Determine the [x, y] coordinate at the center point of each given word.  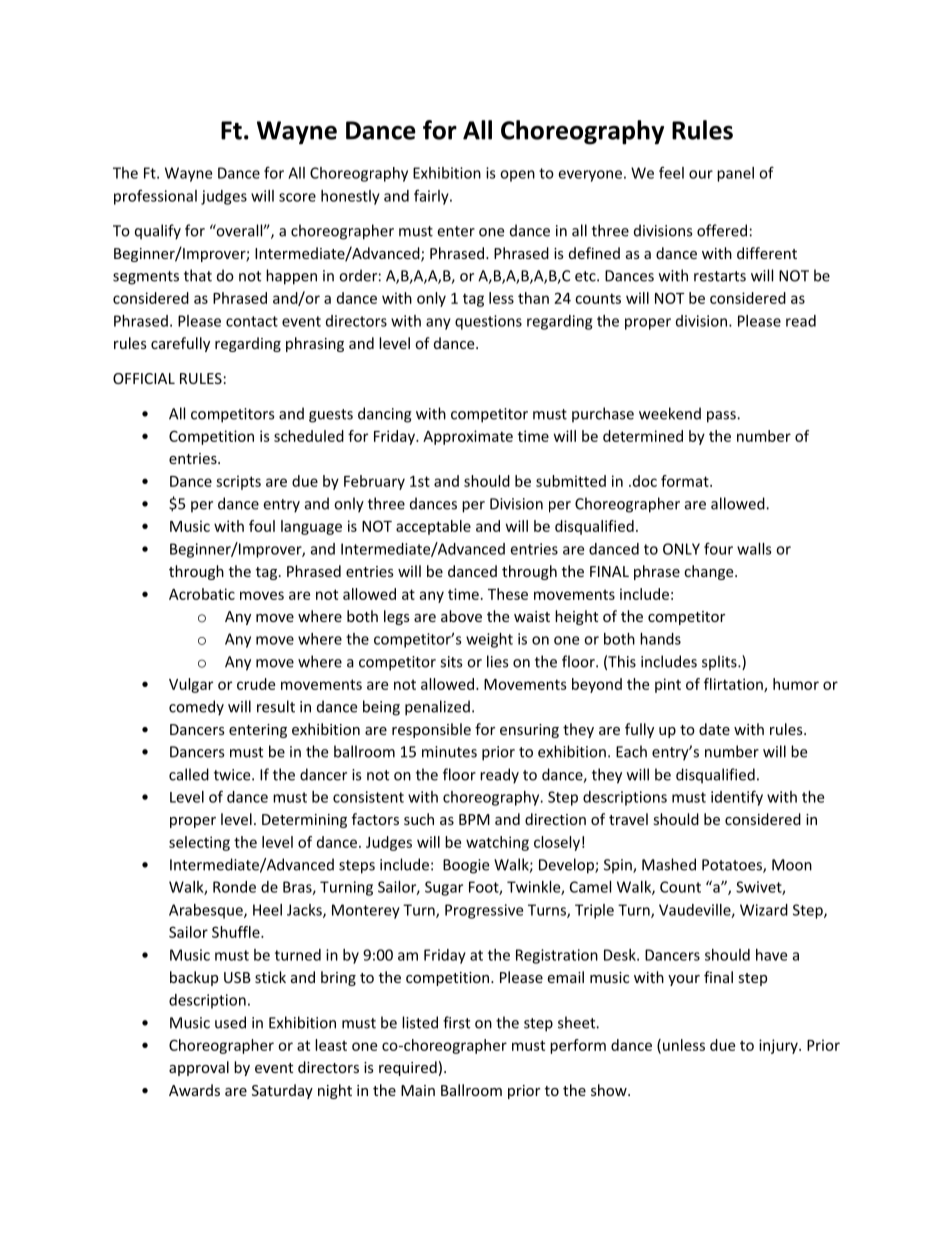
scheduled [309, 436]
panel [735, 174]
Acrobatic [202, 594]
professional [155, 197]
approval [199, 1068]
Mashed [669, 864]
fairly [432, 197]
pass [722, 417]
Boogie [466, 866]
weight [489, 640]
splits [720, 663]
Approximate [468, 437]
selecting [199, 843]
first [456, 1022]
